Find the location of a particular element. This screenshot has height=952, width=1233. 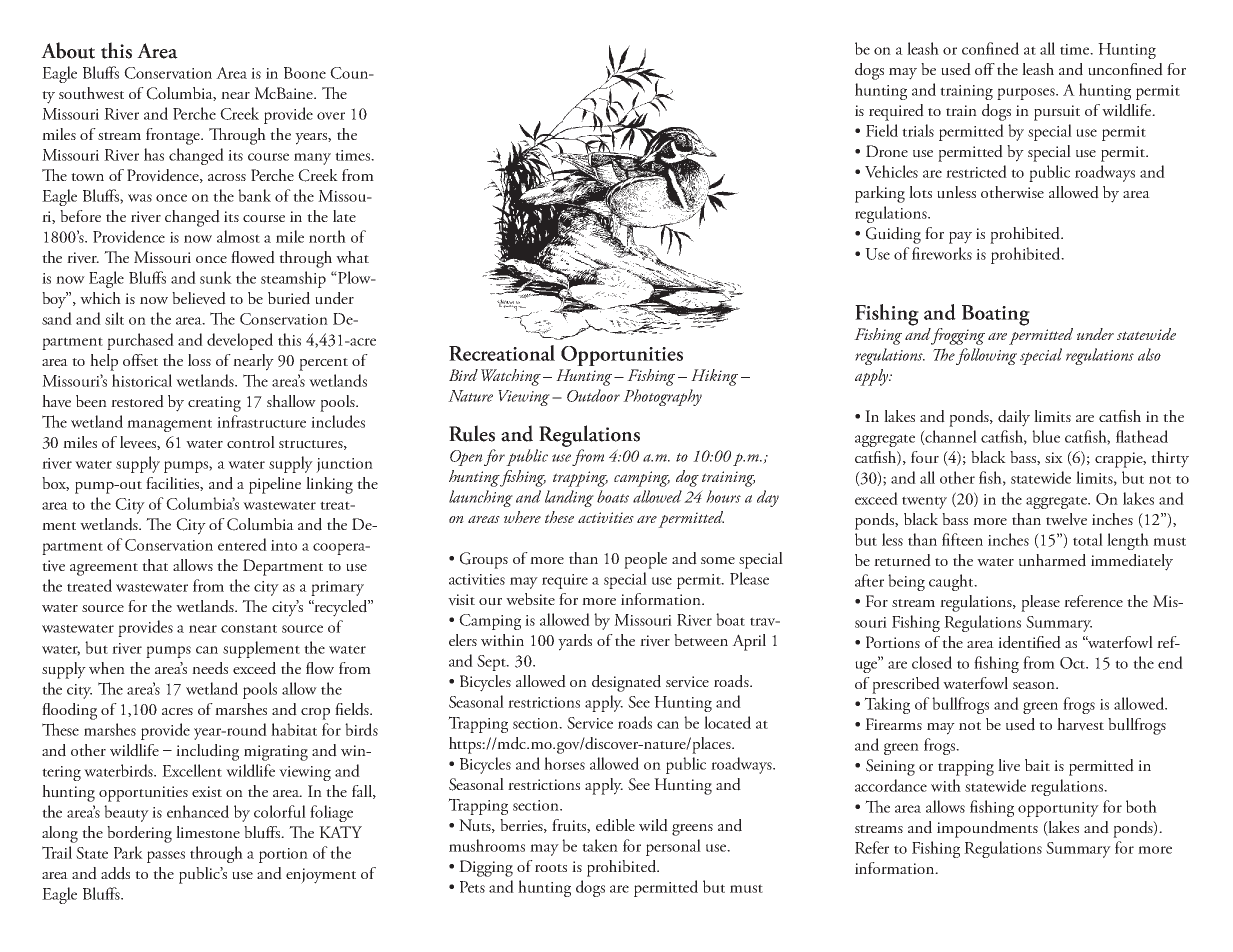

Recreational is located at coordinates (502, 353).
